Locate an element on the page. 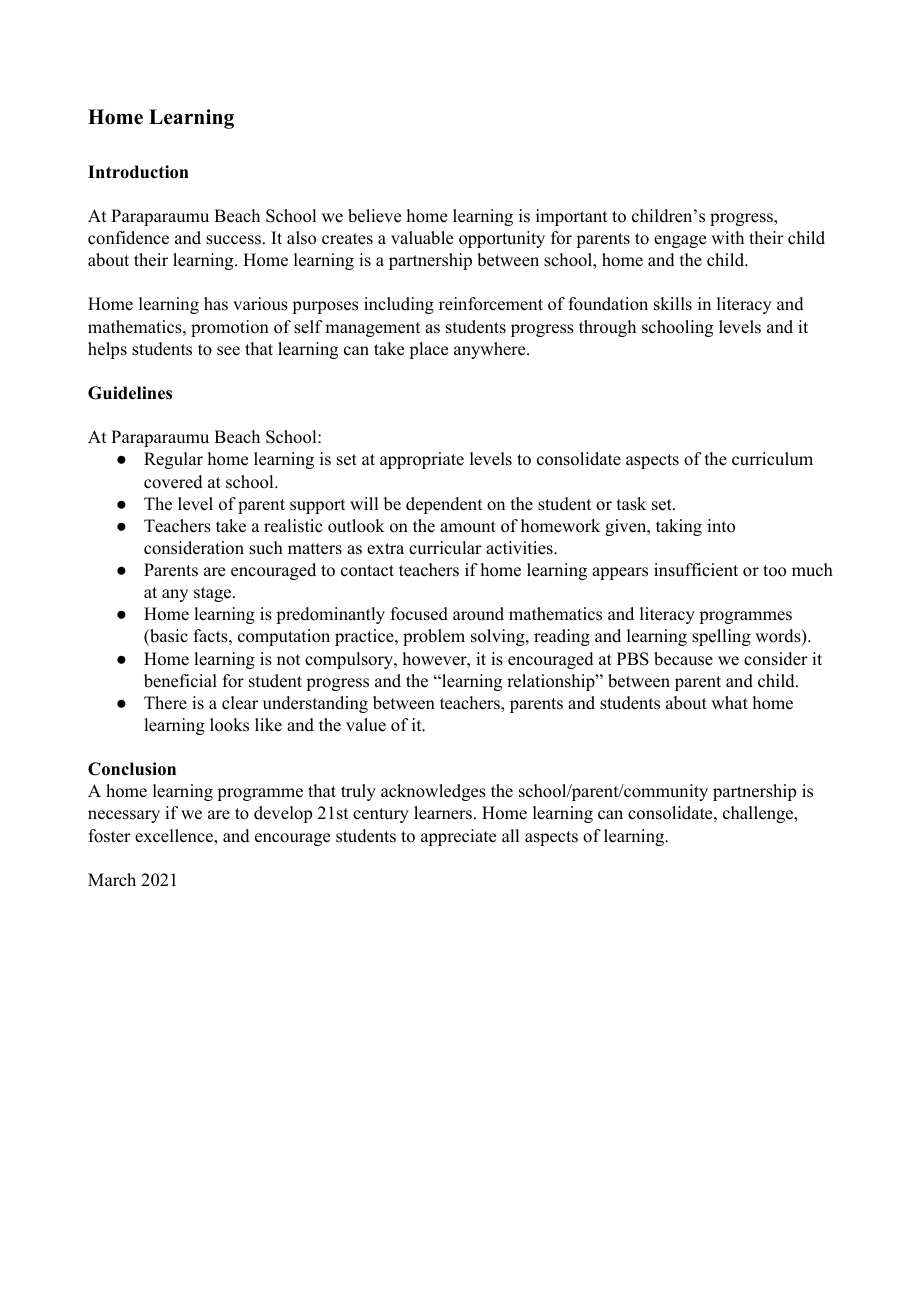 This image has height=1308, width=924. problem is located at coordinates (434, 637).
